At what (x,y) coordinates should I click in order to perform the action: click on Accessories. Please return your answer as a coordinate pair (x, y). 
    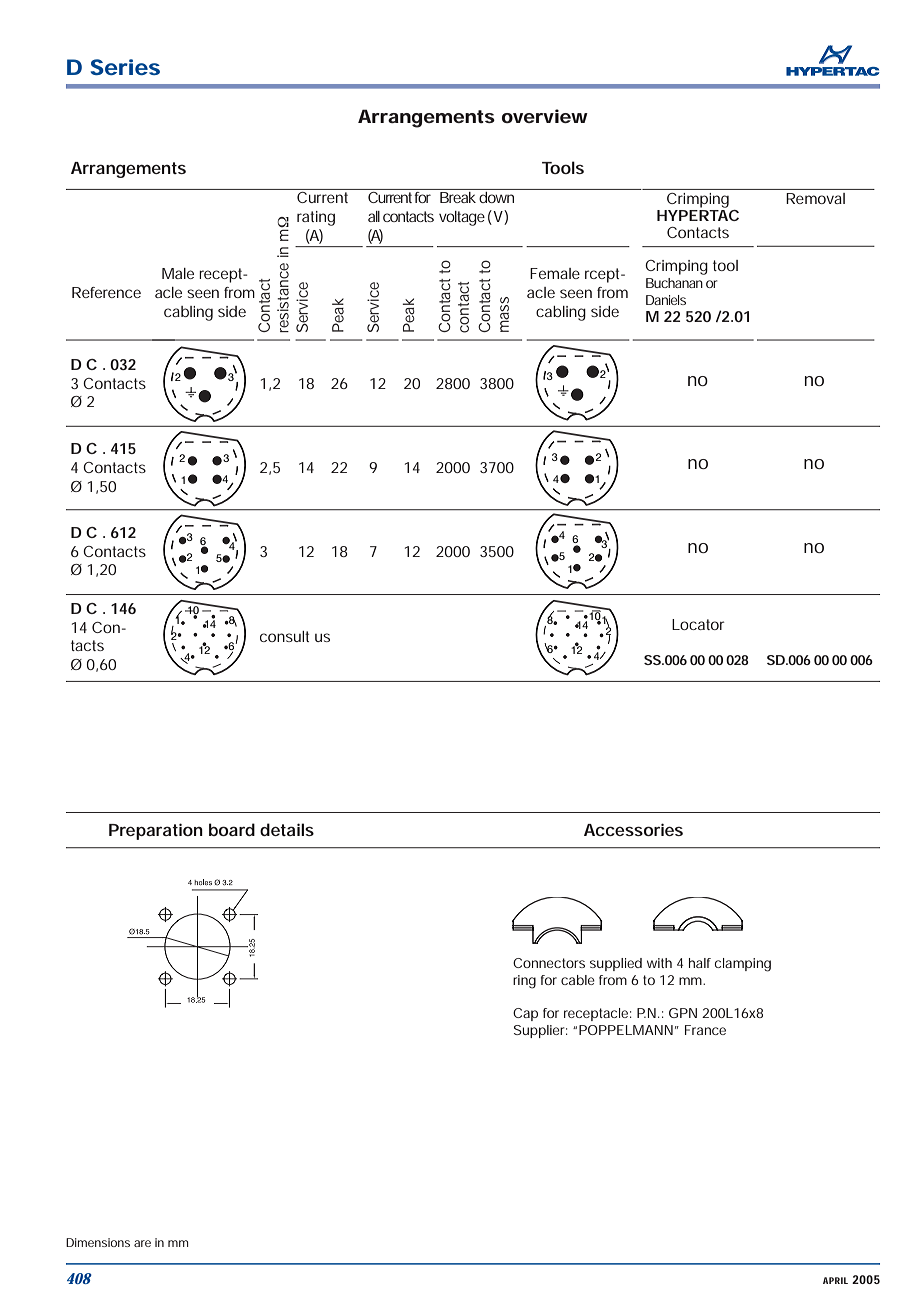
    Looking at the image, I should click on (633, 829).
